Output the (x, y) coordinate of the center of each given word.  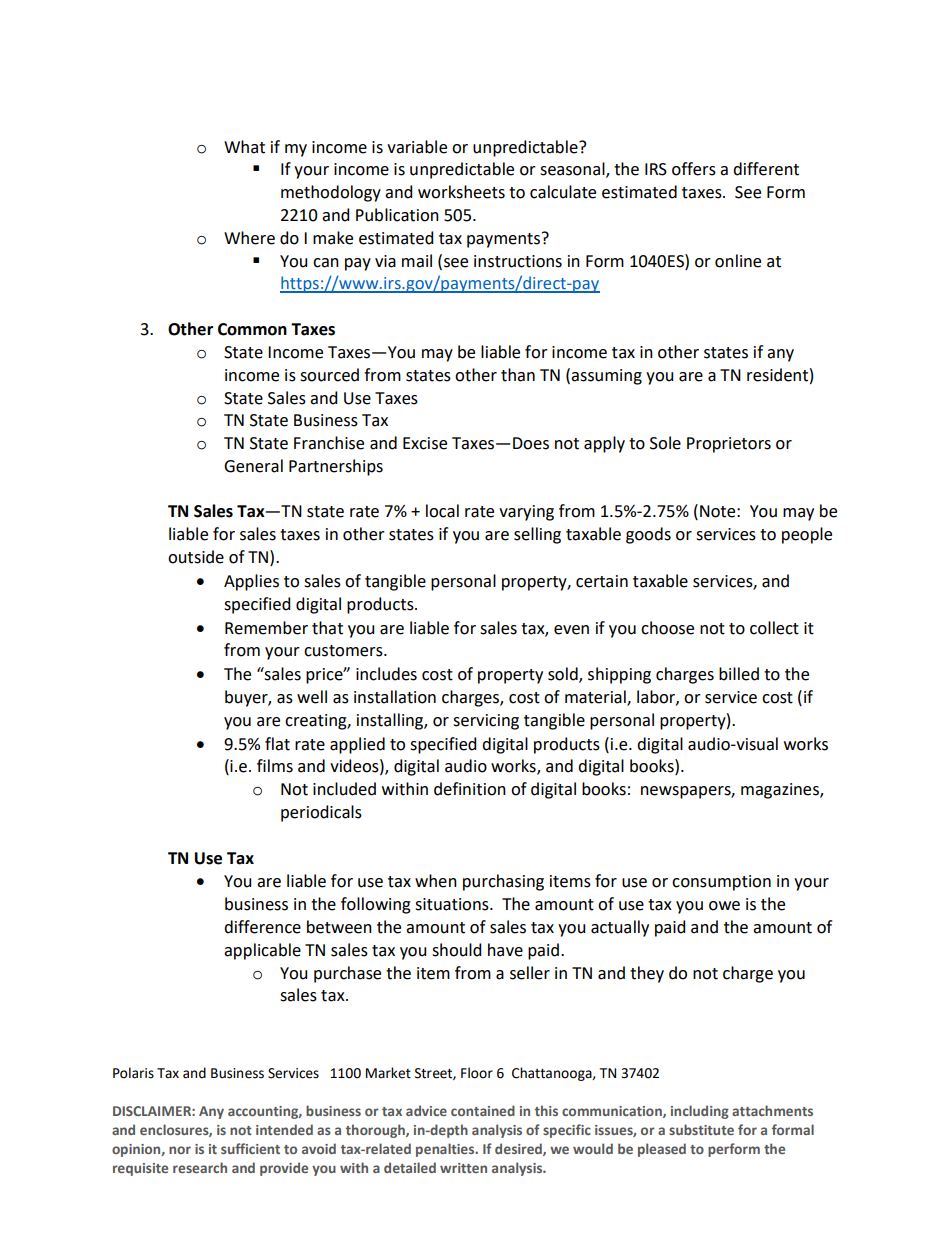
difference (262, 927)
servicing (486, 722)
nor (180, 1150)
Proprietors (729, 445)
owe (724, 906)
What (244, 147)
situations (453, 904)
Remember (266, 628)
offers (694, 169)
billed (739, 674)
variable (417, 147)
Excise (425, 443)
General (253, 466)
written (463, 1168)
